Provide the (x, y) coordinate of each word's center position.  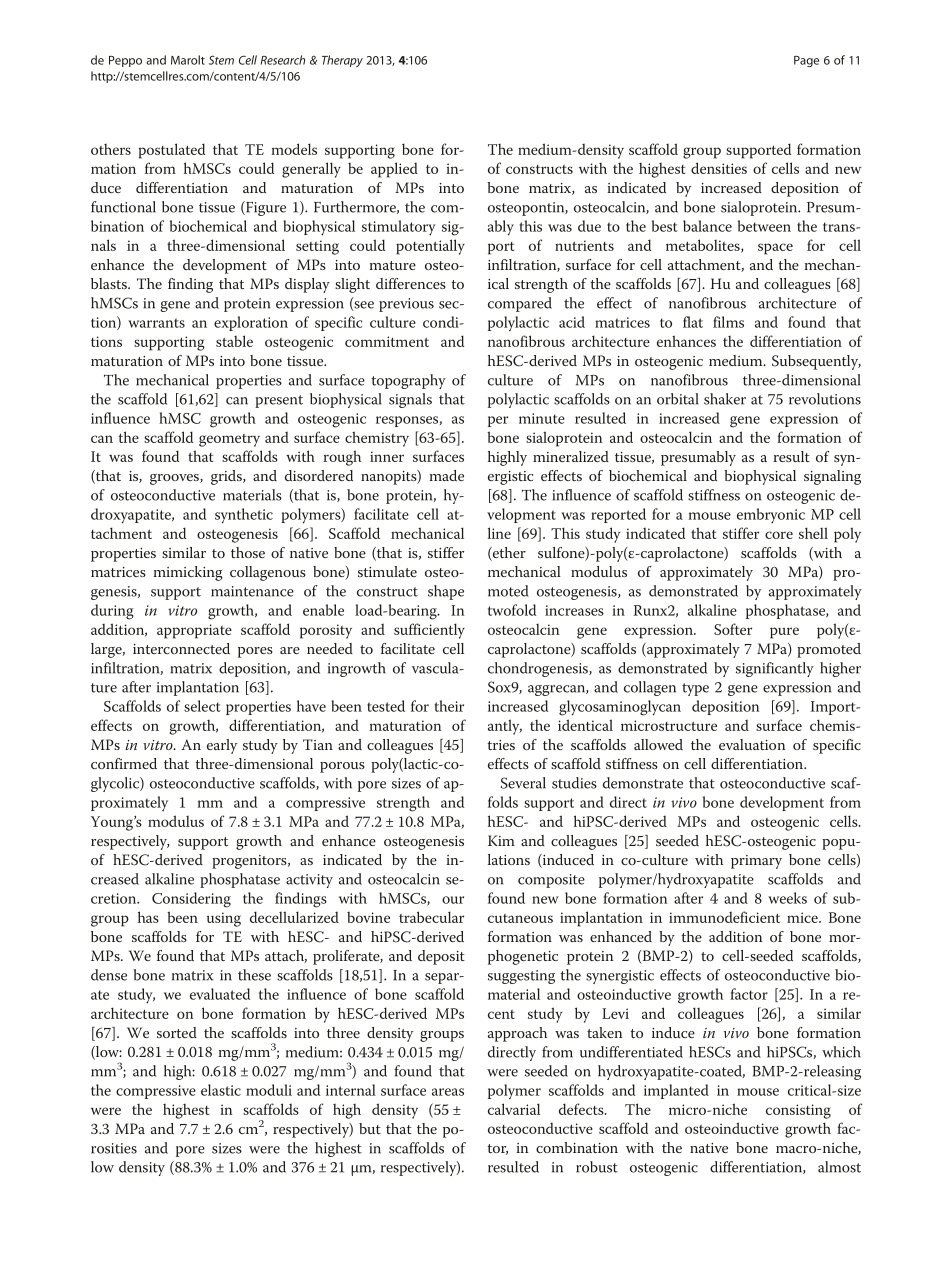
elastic (221, 1090)
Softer (733, 629)
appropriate (194, 631)
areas (448, 1092)
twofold (512, 610)
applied (394, 170)
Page (806, 61)
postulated (172, 151)
